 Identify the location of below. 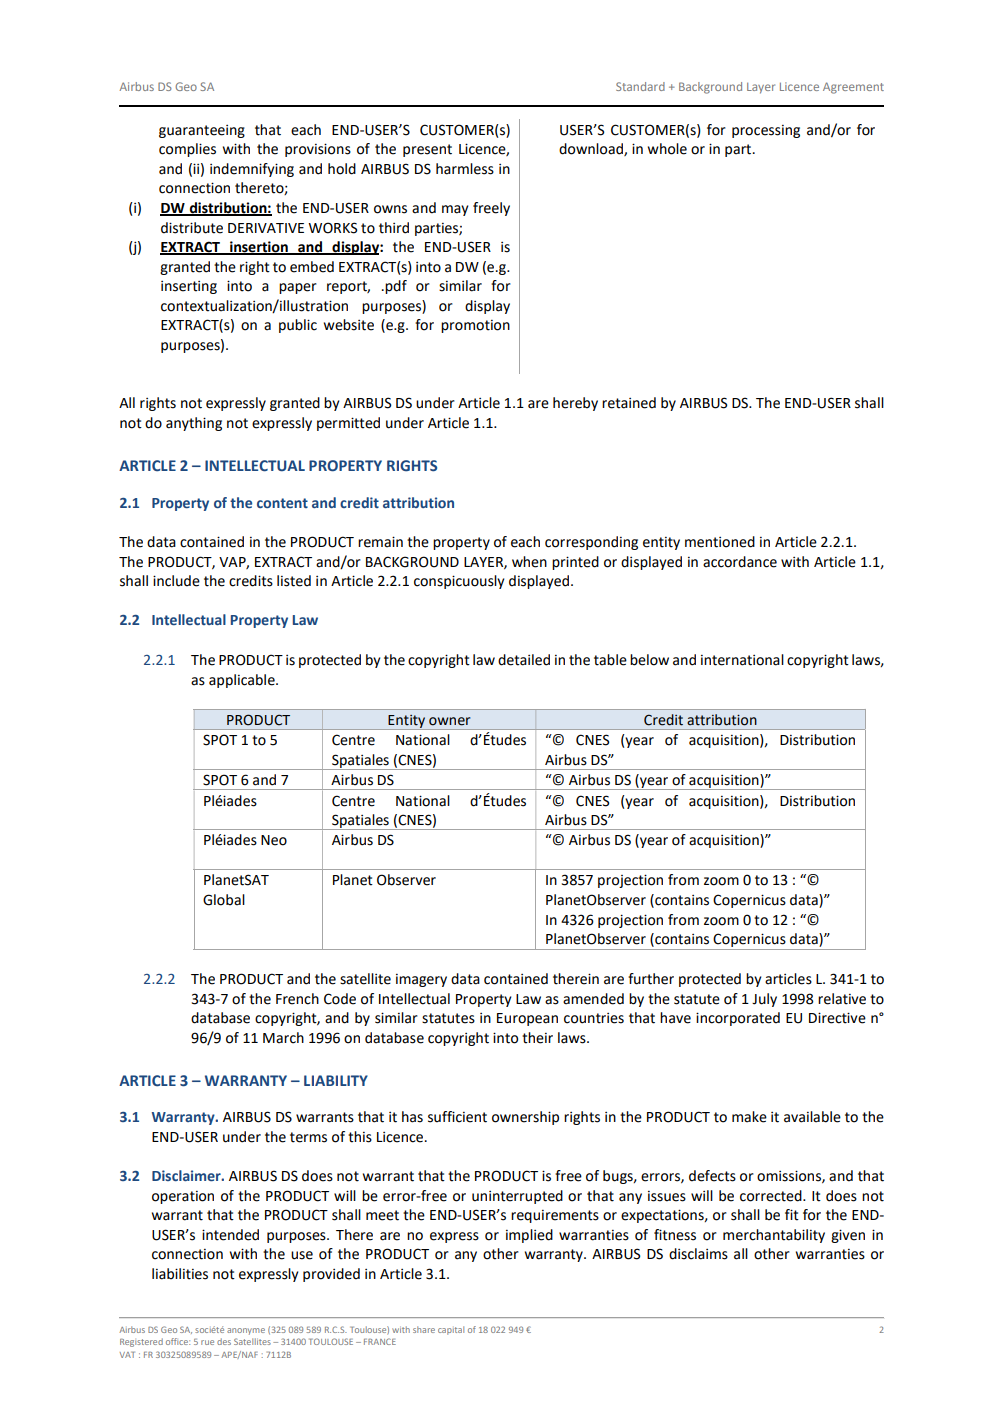
(649, 660).
